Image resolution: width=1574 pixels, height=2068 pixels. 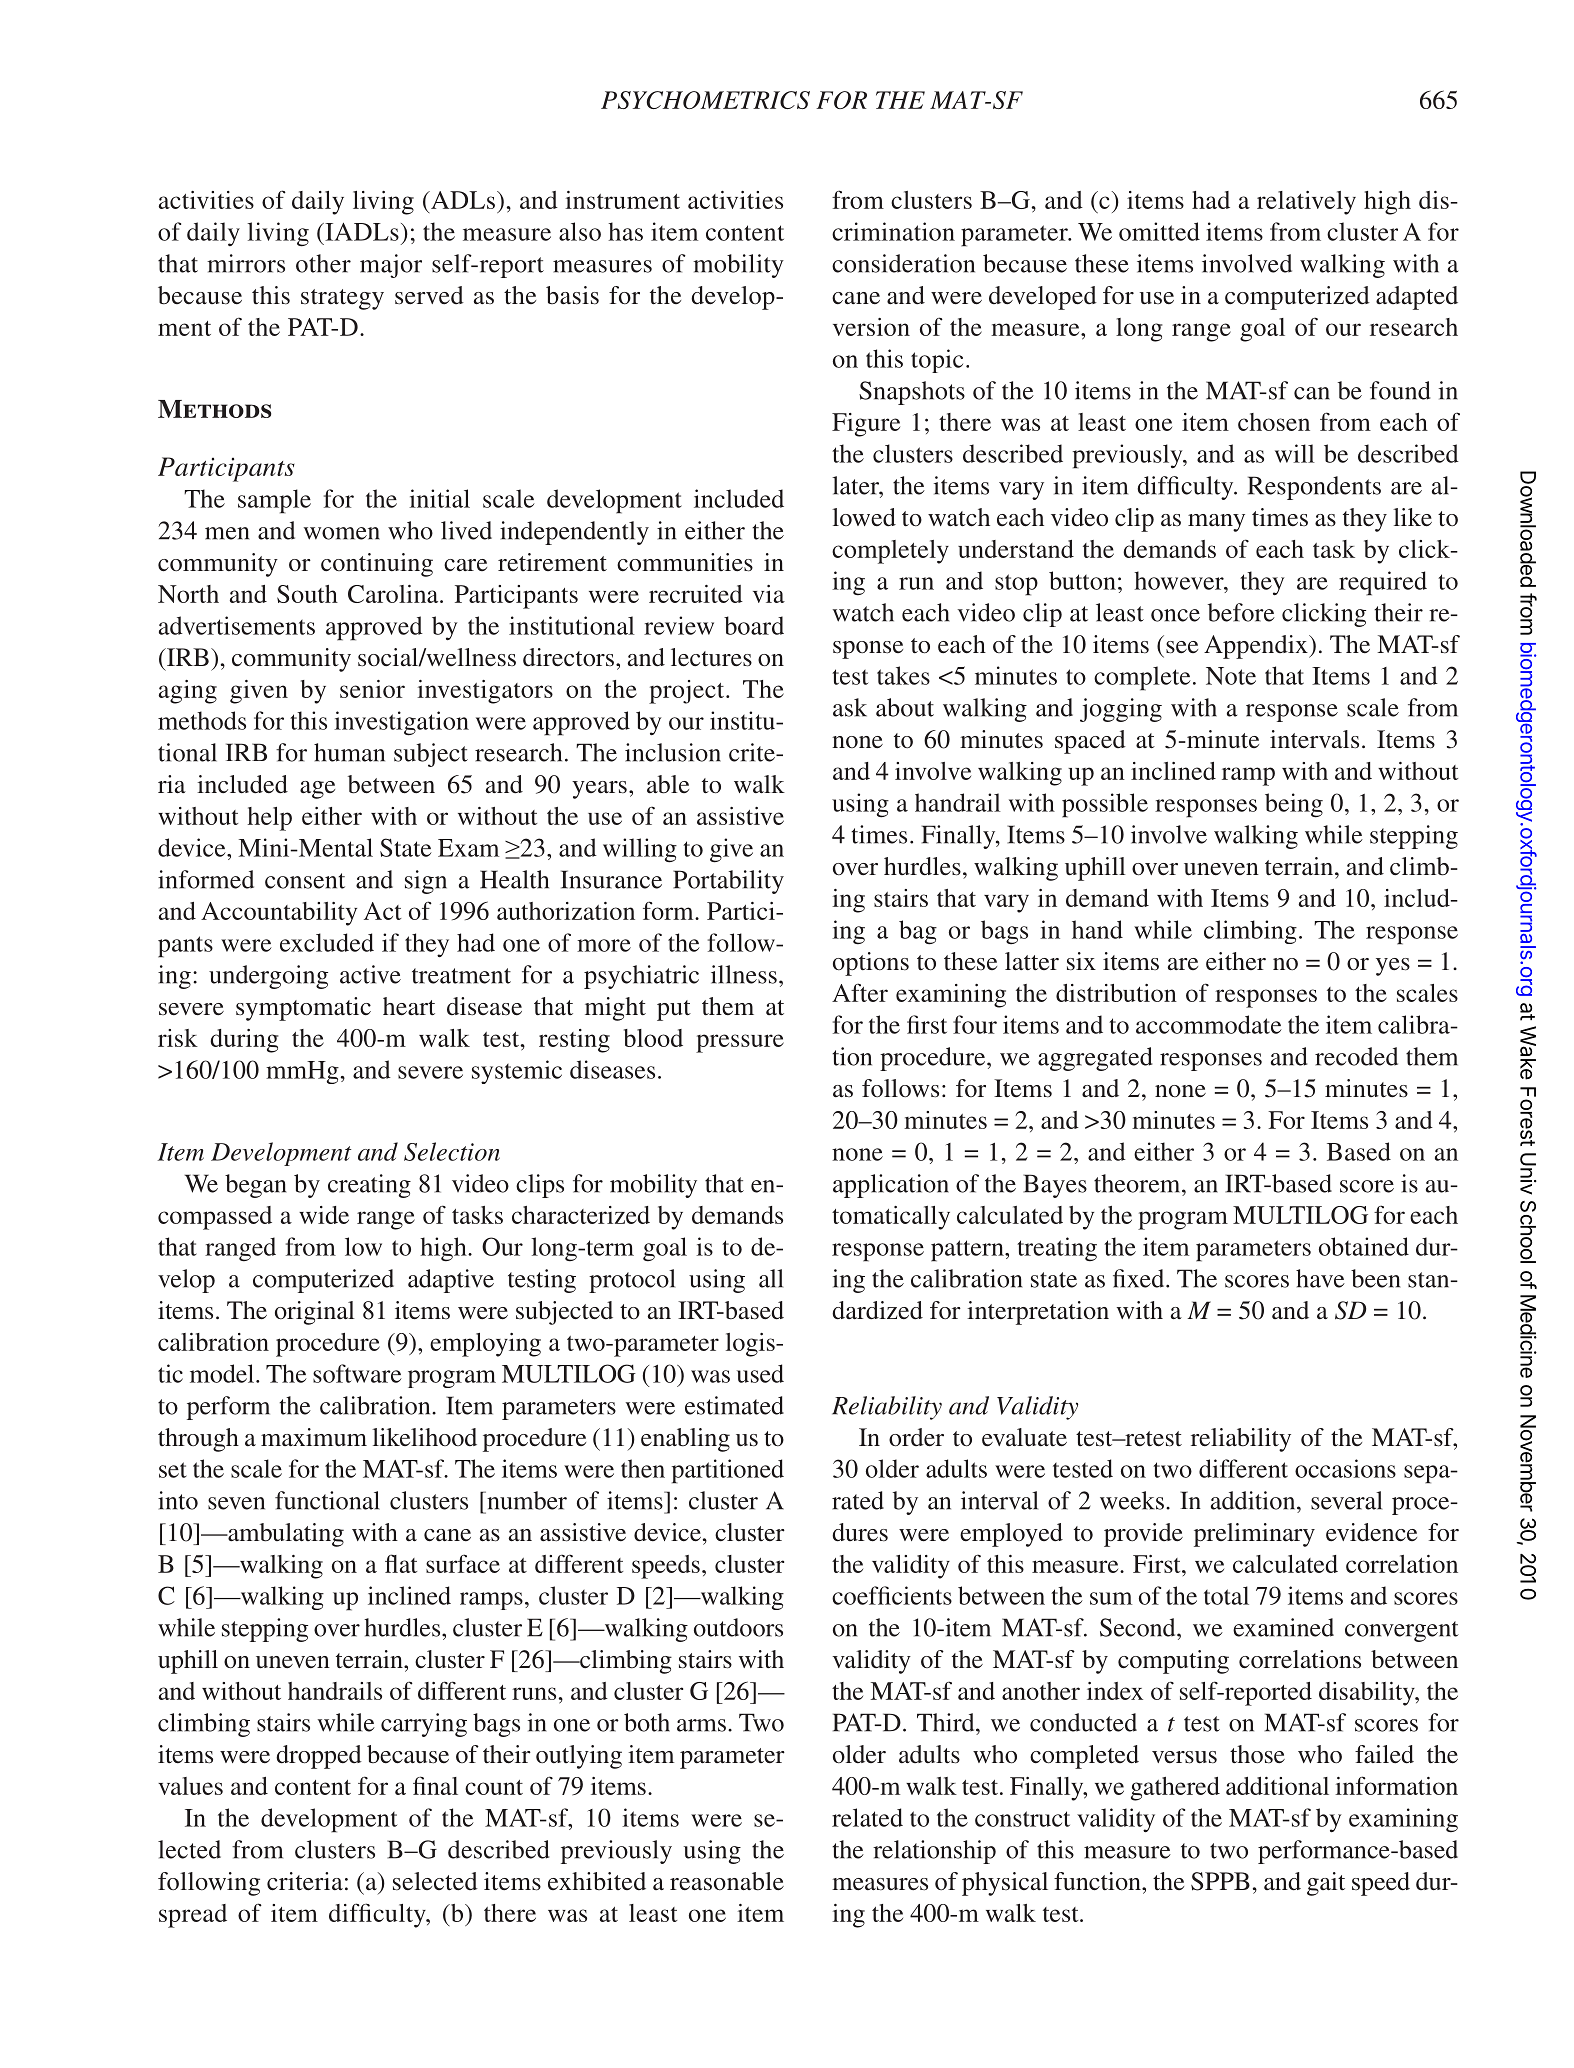 What do you see at coordinates (760, 1373) in the screenshot?
I see `used` at bounding box center [760, 1373].
